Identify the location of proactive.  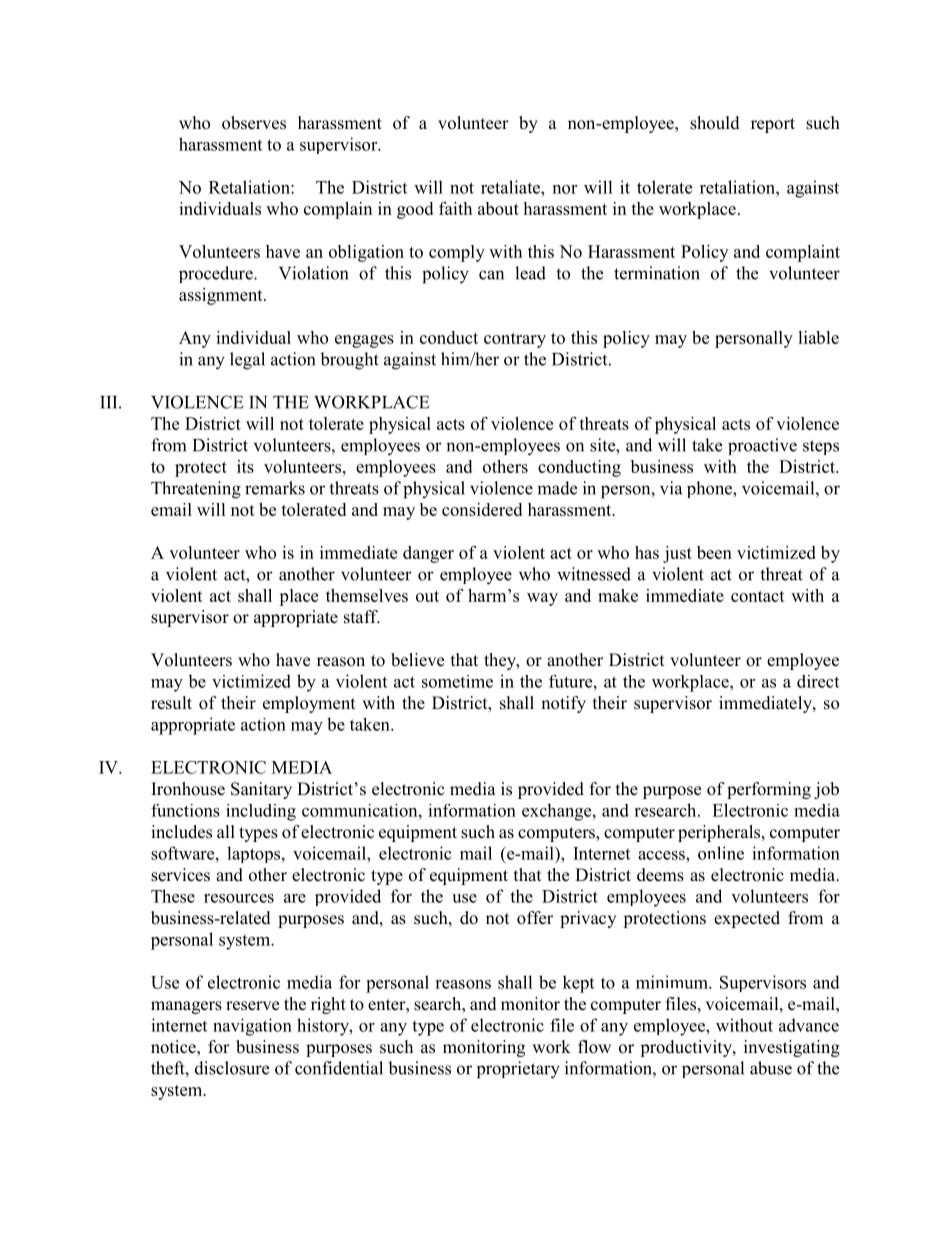
(762, 446).
